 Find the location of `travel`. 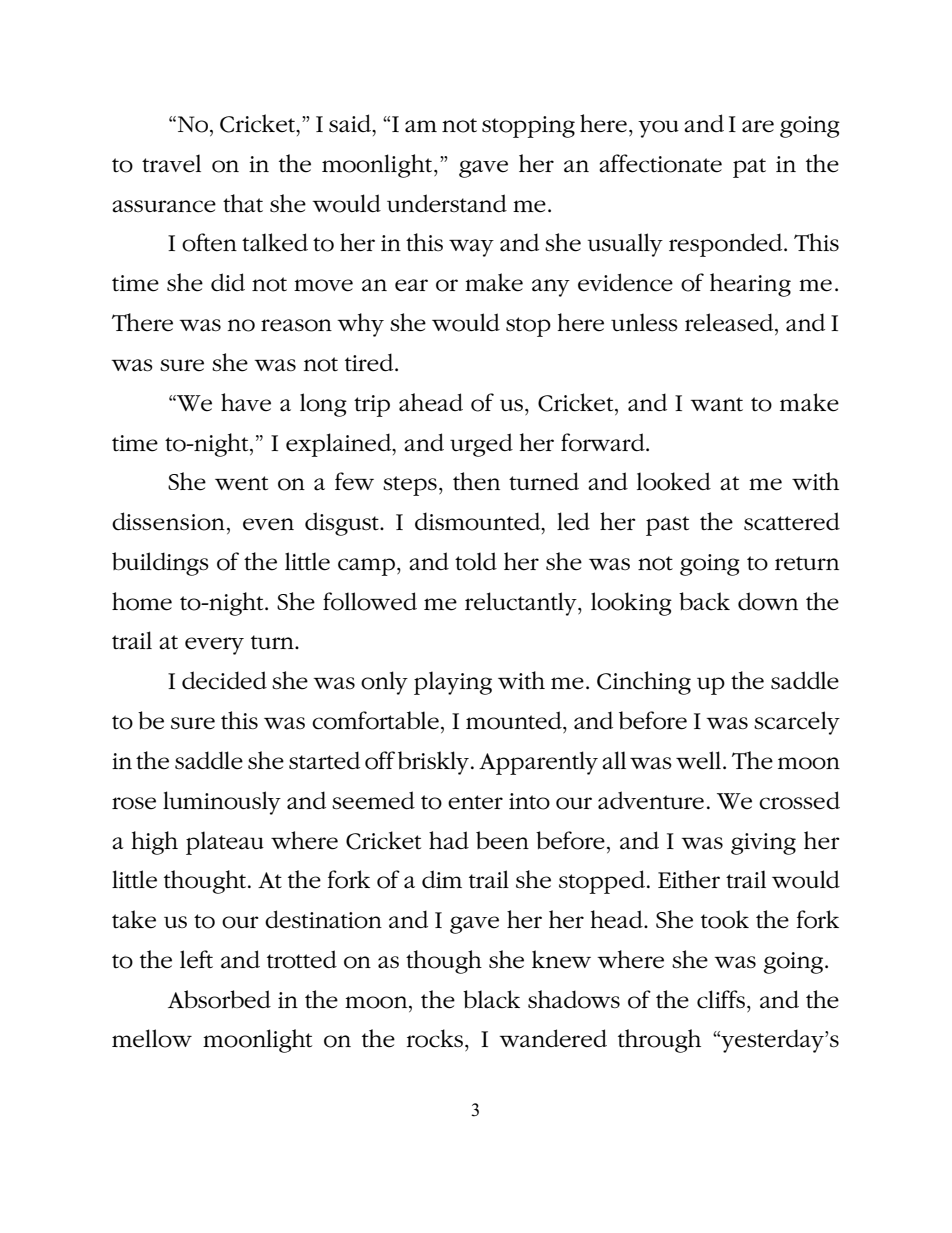

travel is located at coordinates (171, 163).
